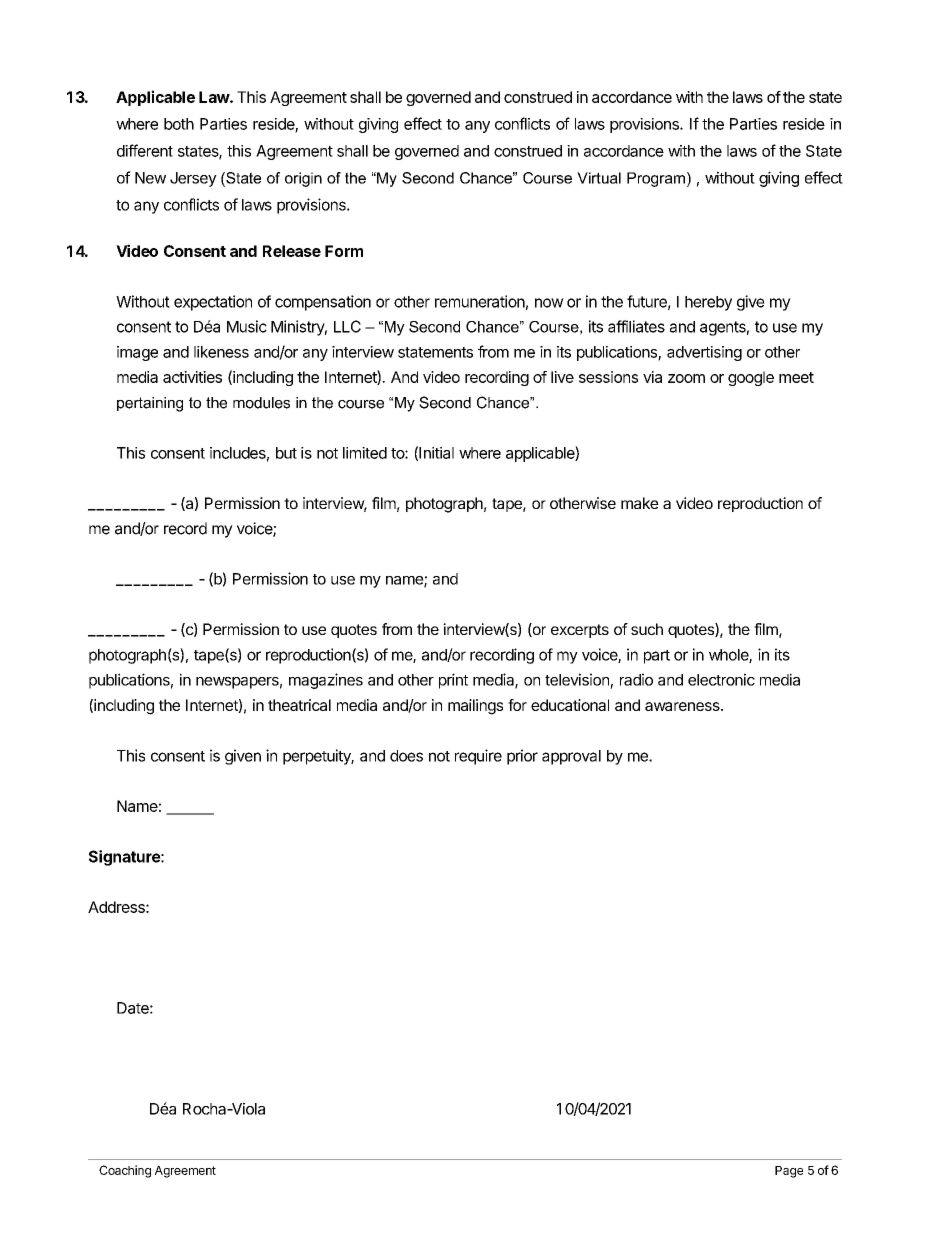  I want to click on print, so click(453, 681).
